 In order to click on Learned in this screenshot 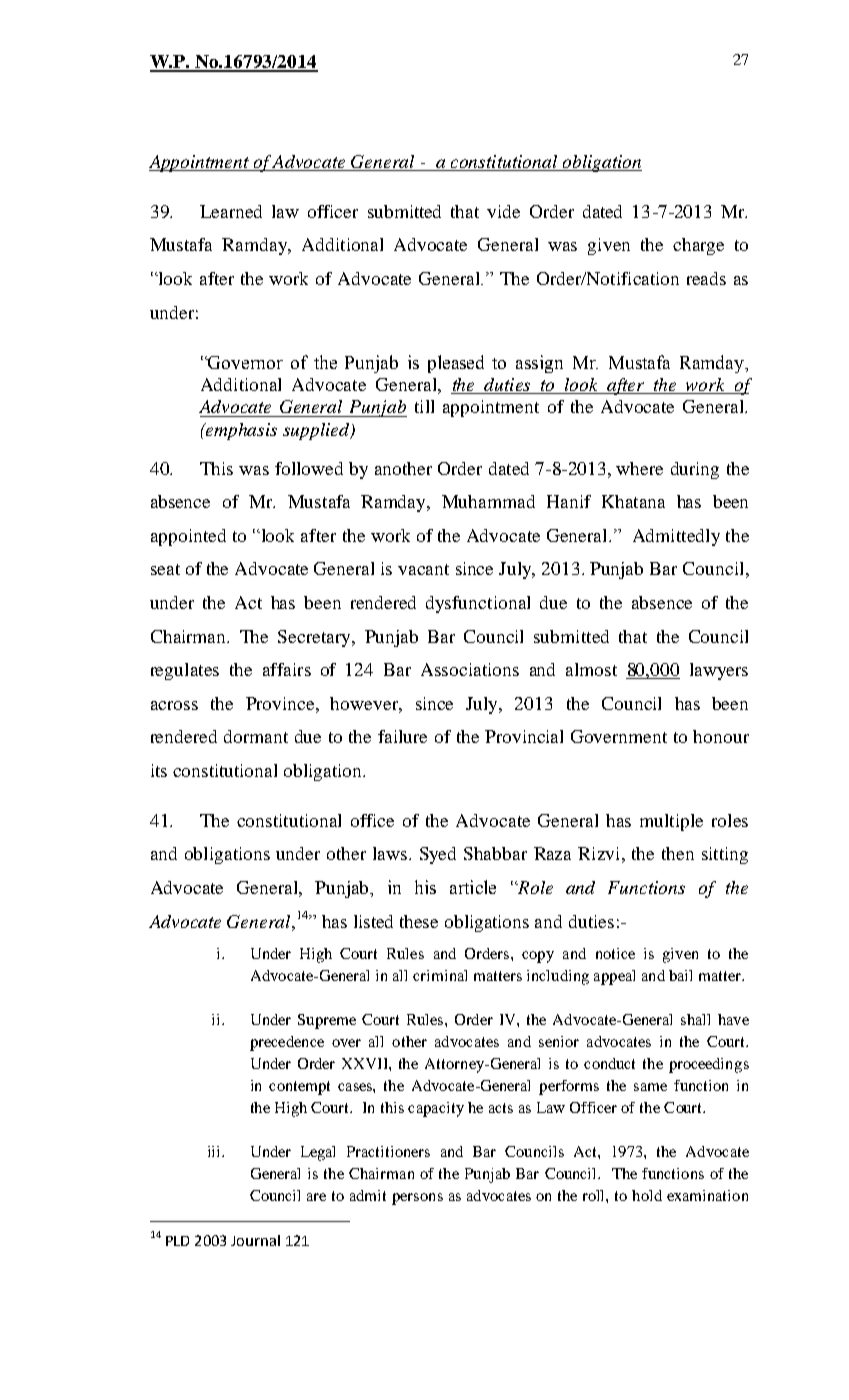, I will do `click(231, 211)`.
